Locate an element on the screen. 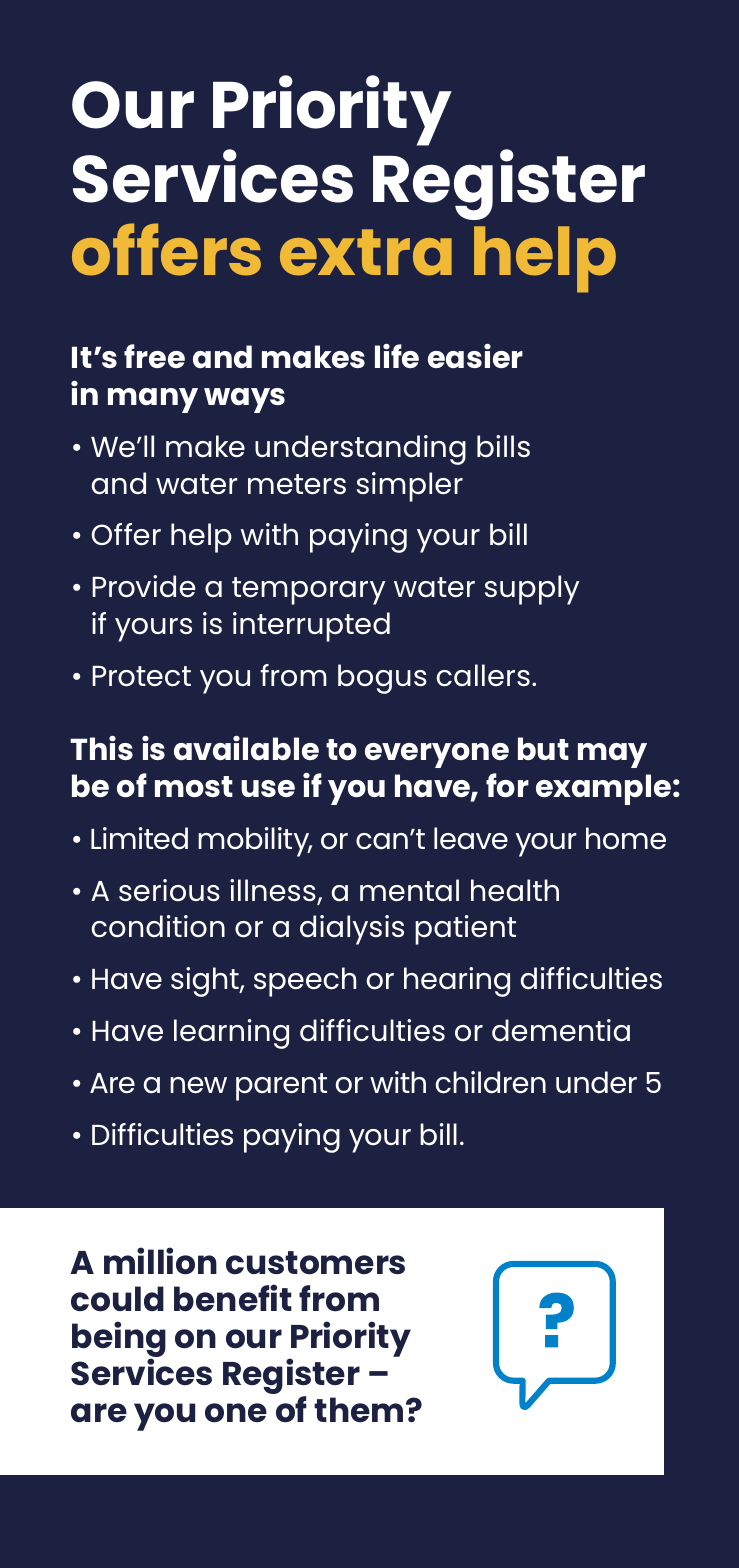 The height and width of the screenshot is (1568, 739). condition is located at coordinates (158, 926).
